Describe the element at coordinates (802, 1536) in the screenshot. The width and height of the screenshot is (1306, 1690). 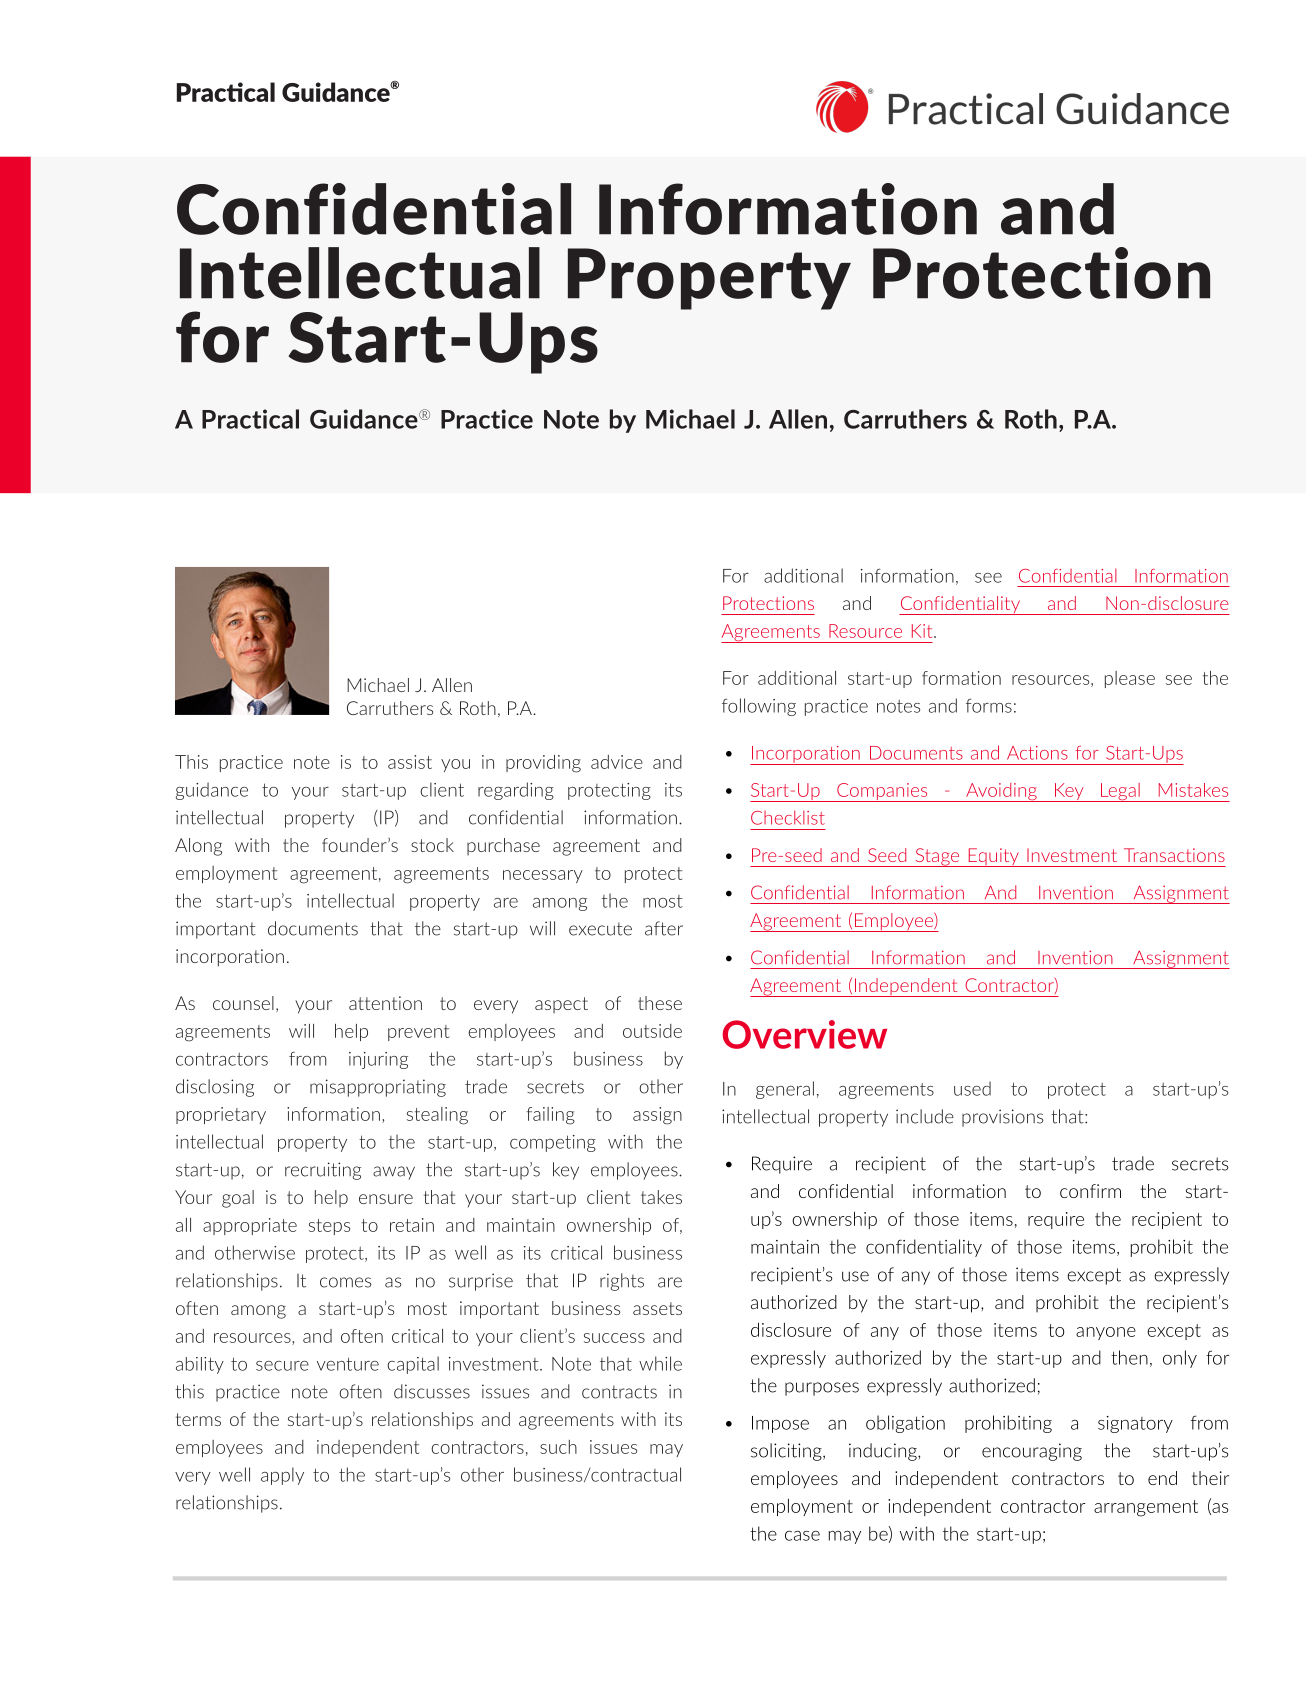
I see `case` at that location.
